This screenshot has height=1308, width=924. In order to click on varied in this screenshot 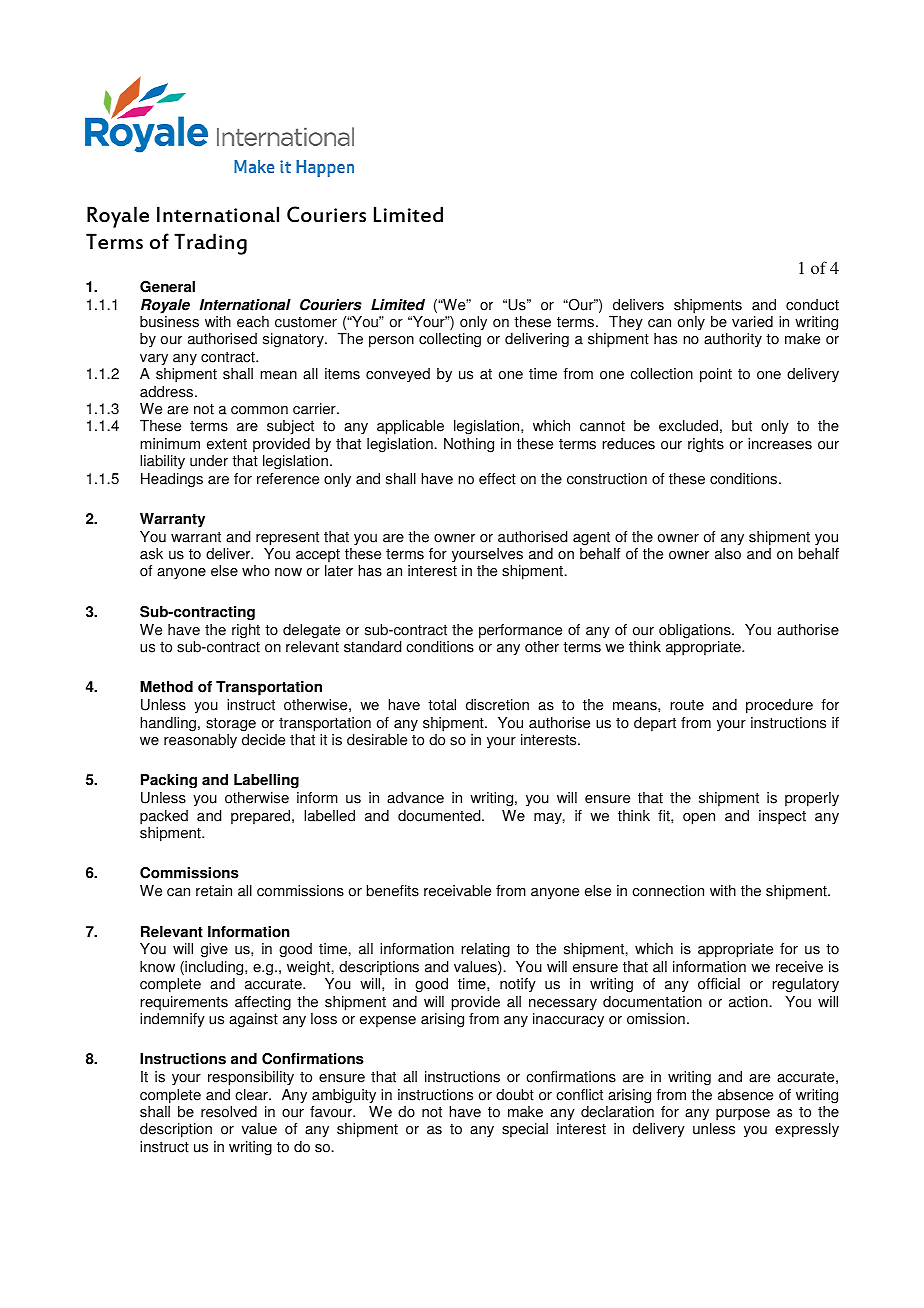, I will do `click(752, 322)`.
